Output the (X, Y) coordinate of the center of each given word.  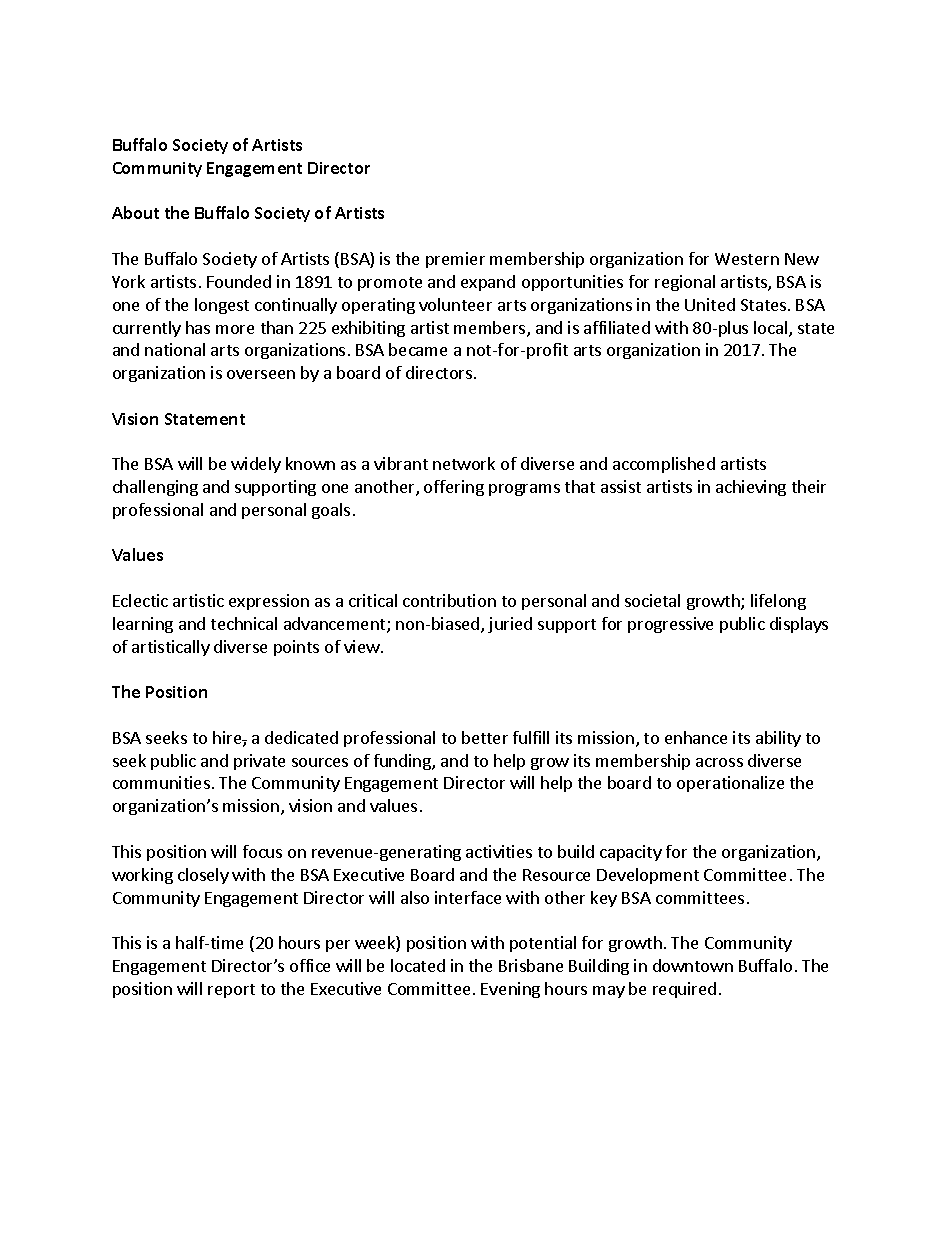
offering (454, 488)
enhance (696, 737)
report (231, 991)
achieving (751, 488)
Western (747, 259)
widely (256, 465)
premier (455, 260)
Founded (239, 281)
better (485, 737)
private (259, 762)
